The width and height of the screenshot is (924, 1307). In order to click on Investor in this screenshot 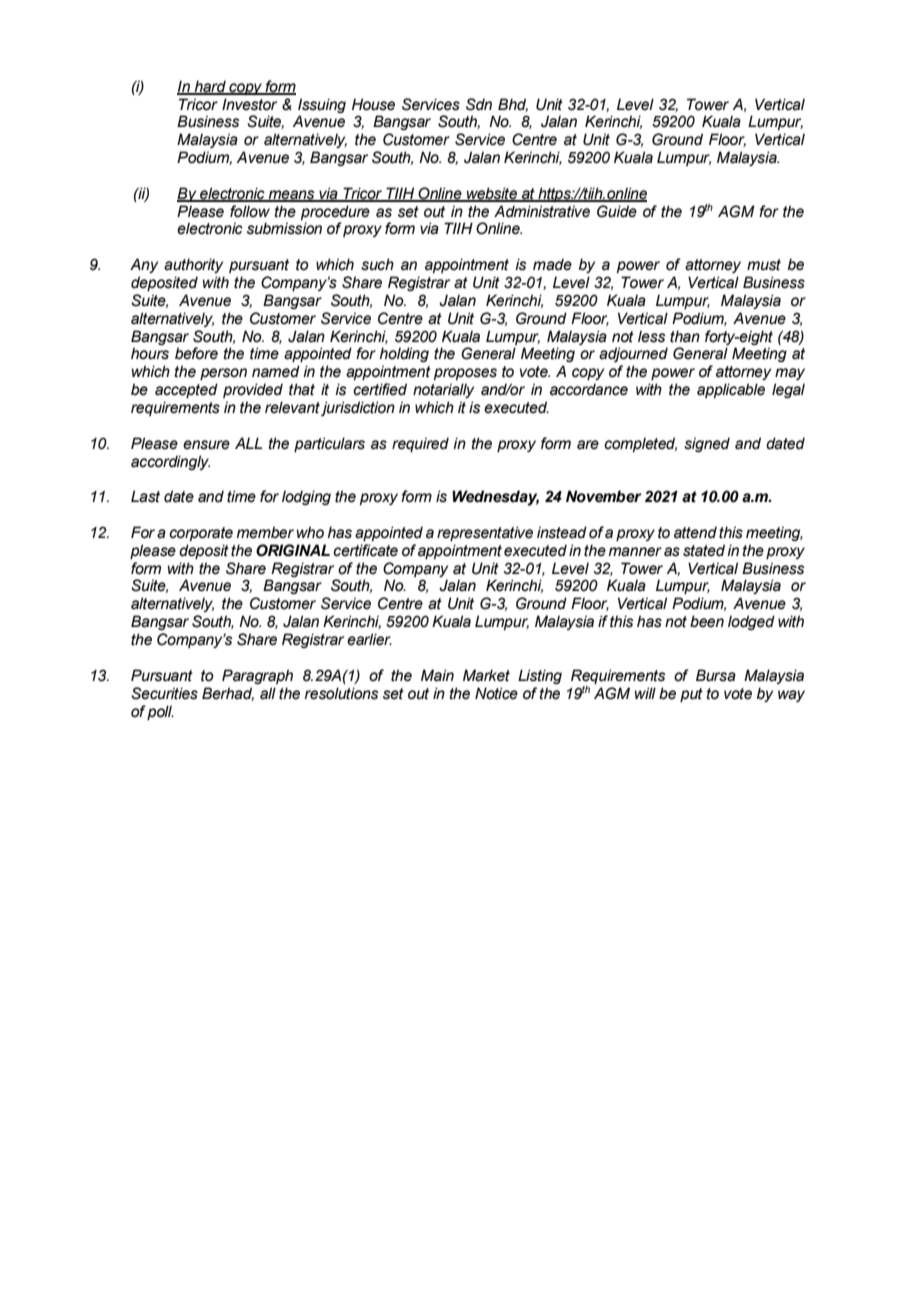, I will do `click(249, 104)`.
